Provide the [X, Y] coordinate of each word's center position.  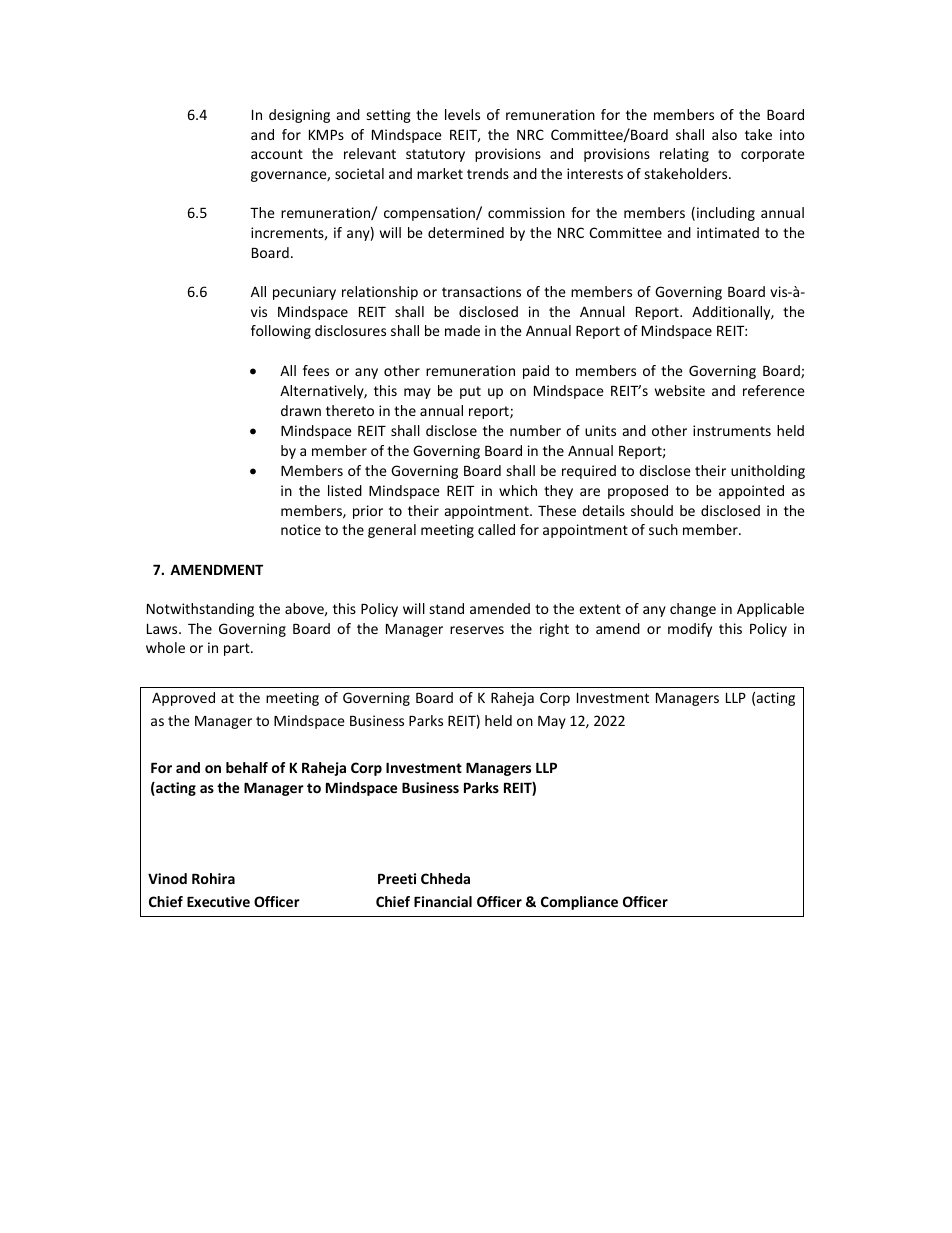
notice [301, 529]
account [277, 154]
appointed [751, 492]
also [724, 134]
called [496, 529]
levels [462, 114]
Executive [218, 901]
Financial [443, 901]
